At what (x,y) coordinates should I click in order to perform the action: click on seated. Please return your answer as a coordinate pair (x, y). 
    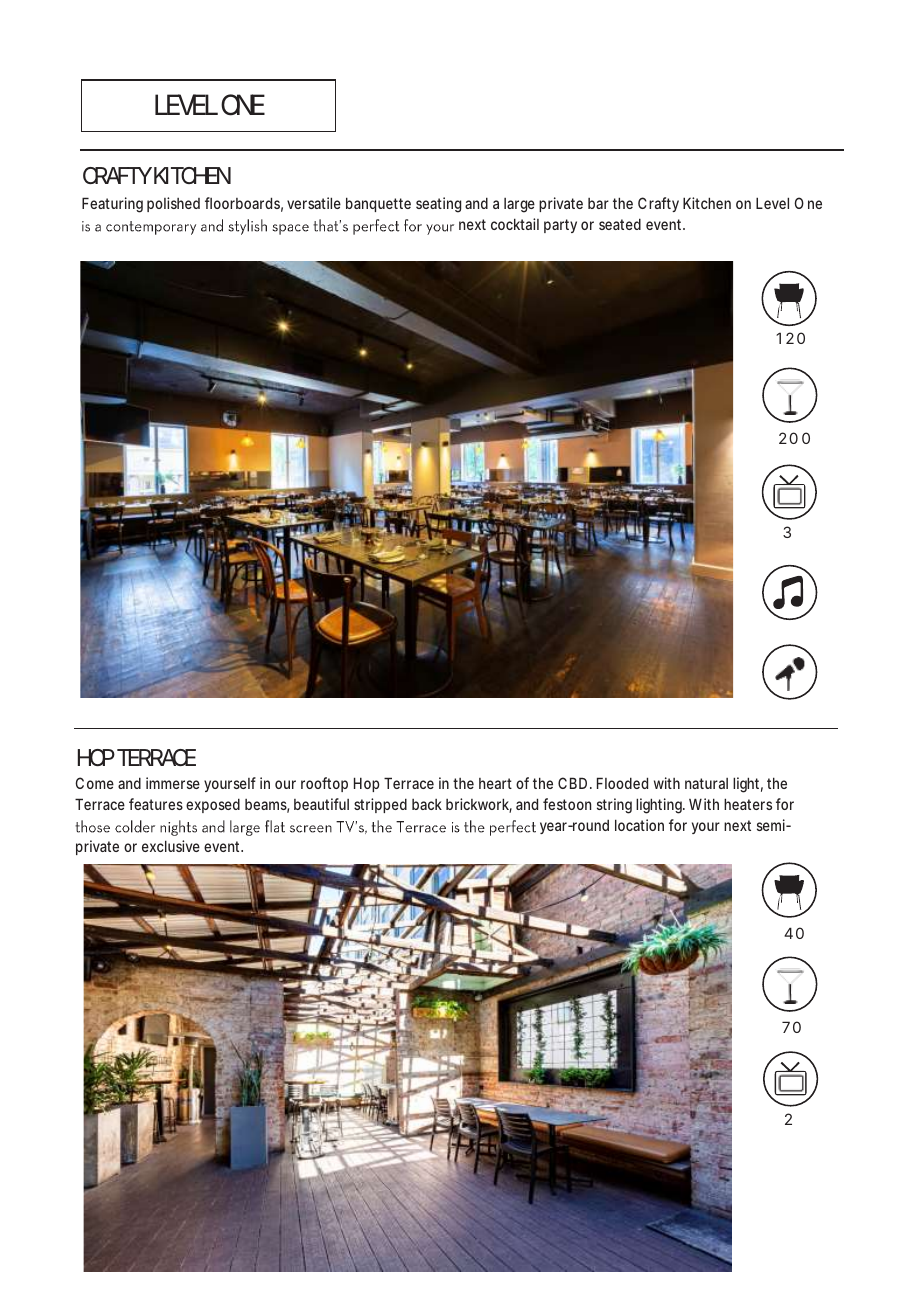
    Looking at the image, I should click on (620, 224).
